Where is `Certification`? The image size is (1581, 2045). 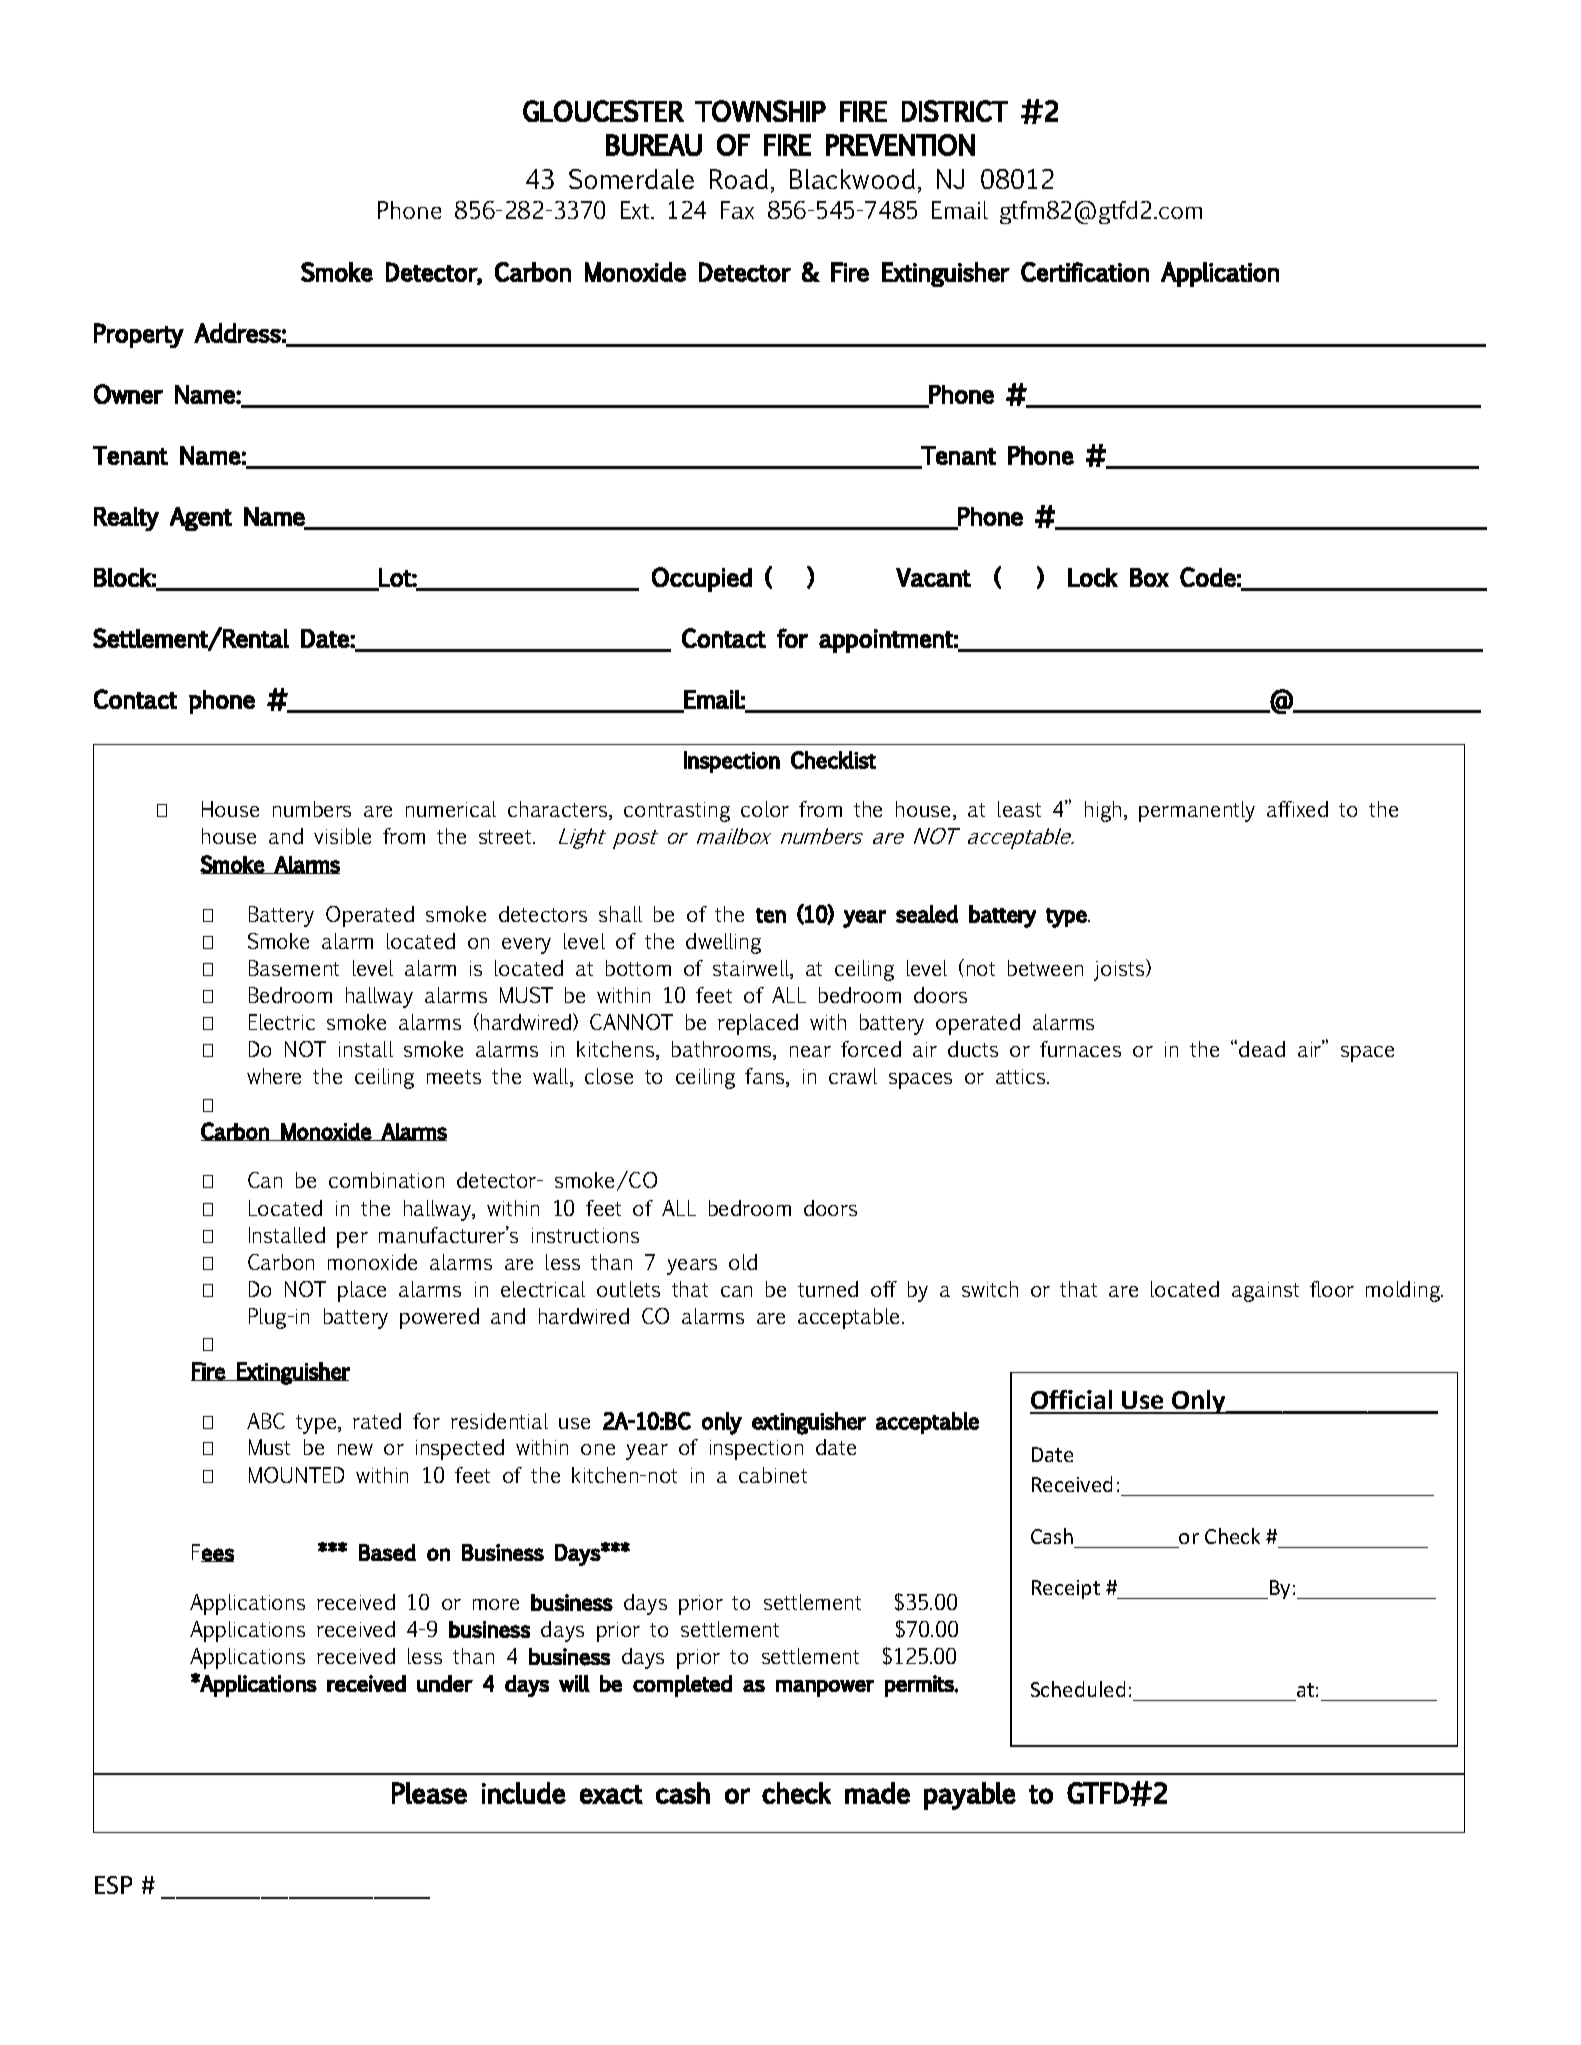
Certification is located at coordinates (1085, 272).
